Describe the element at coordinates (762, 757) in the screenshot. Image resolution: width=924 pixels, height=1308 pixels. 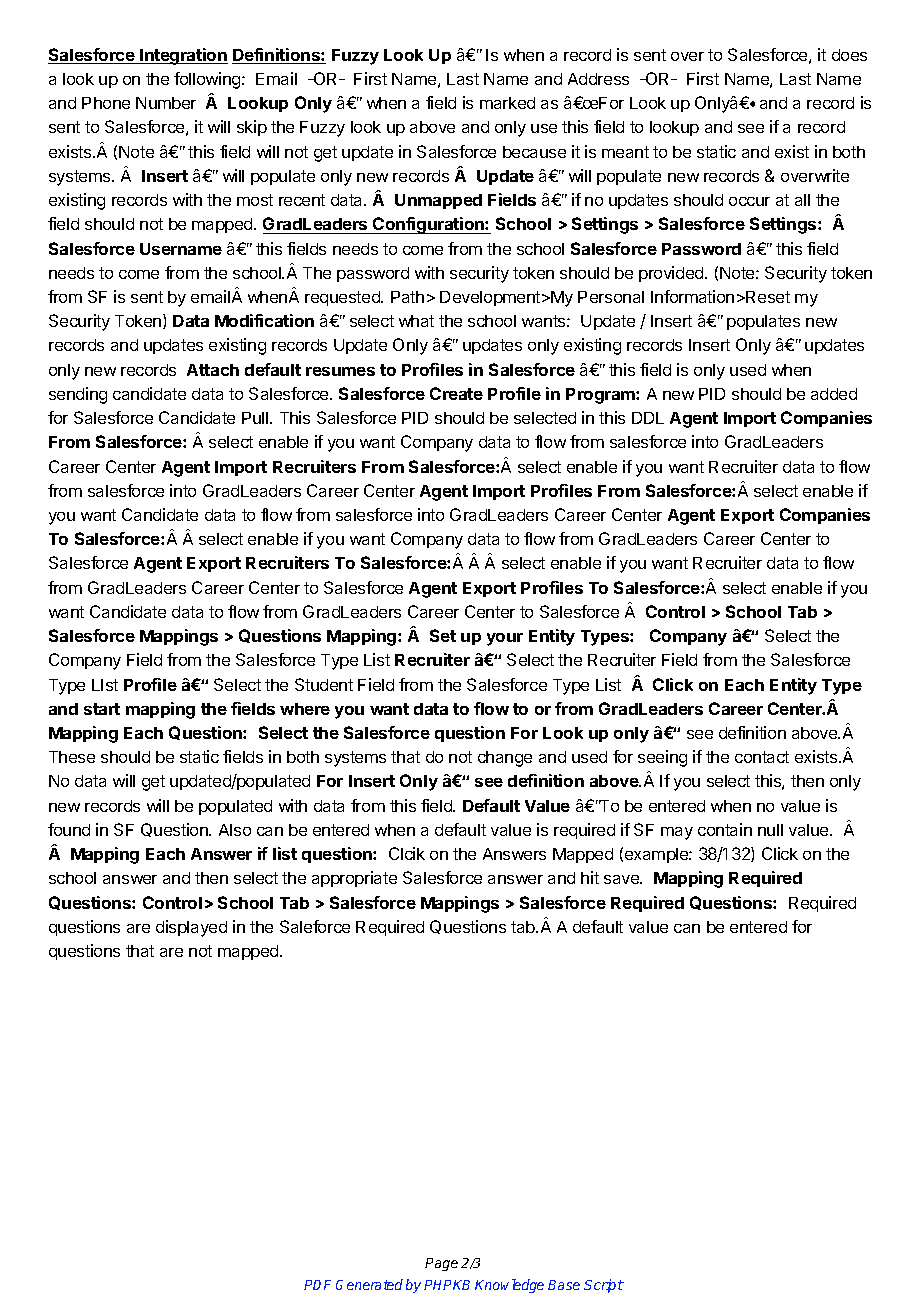
I see `contact` at that location.
